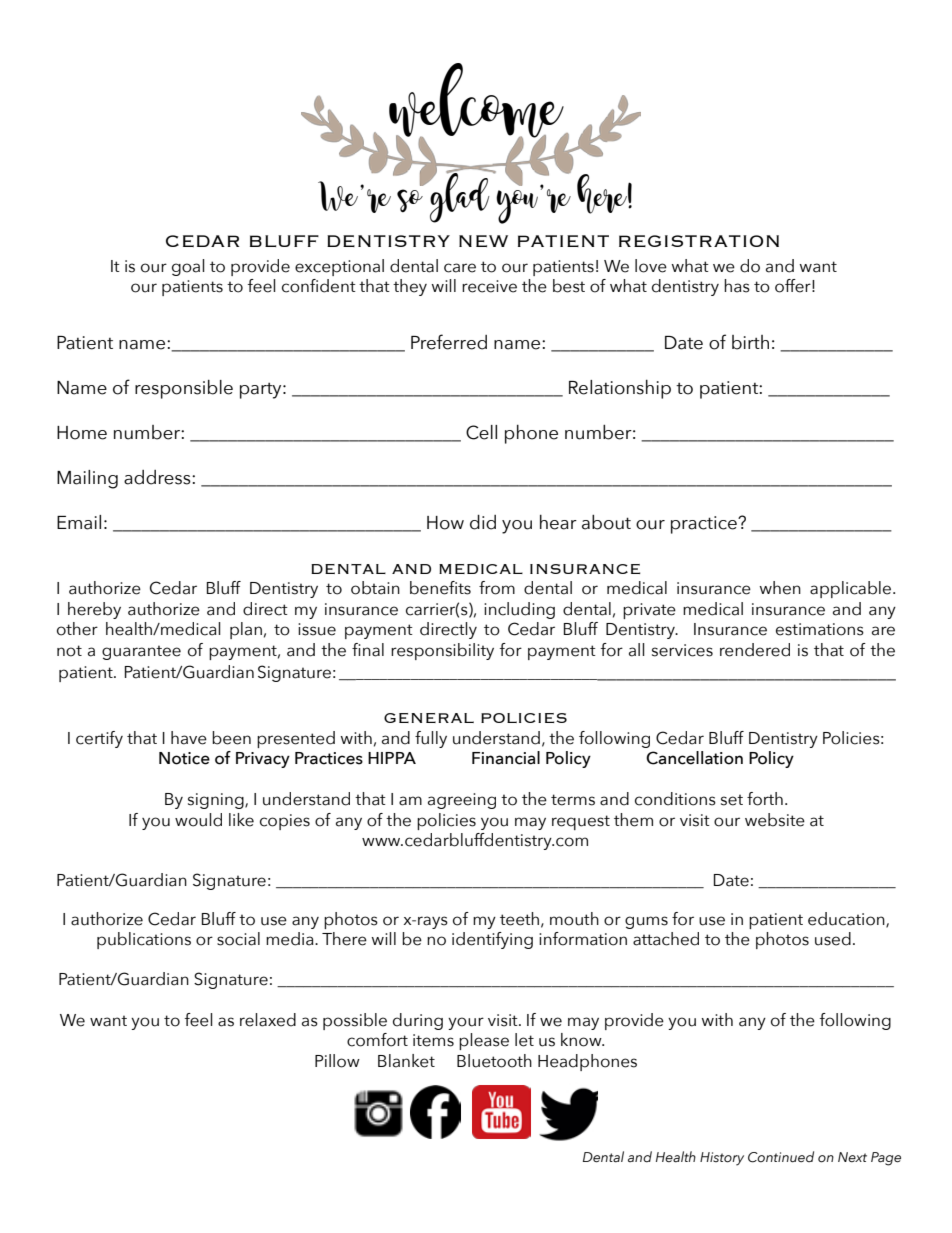 The width and height of the screenshot is (952, 1233). Describe the element at coordinates (750, 342) in the screenshot. I see `birth` at that location.
